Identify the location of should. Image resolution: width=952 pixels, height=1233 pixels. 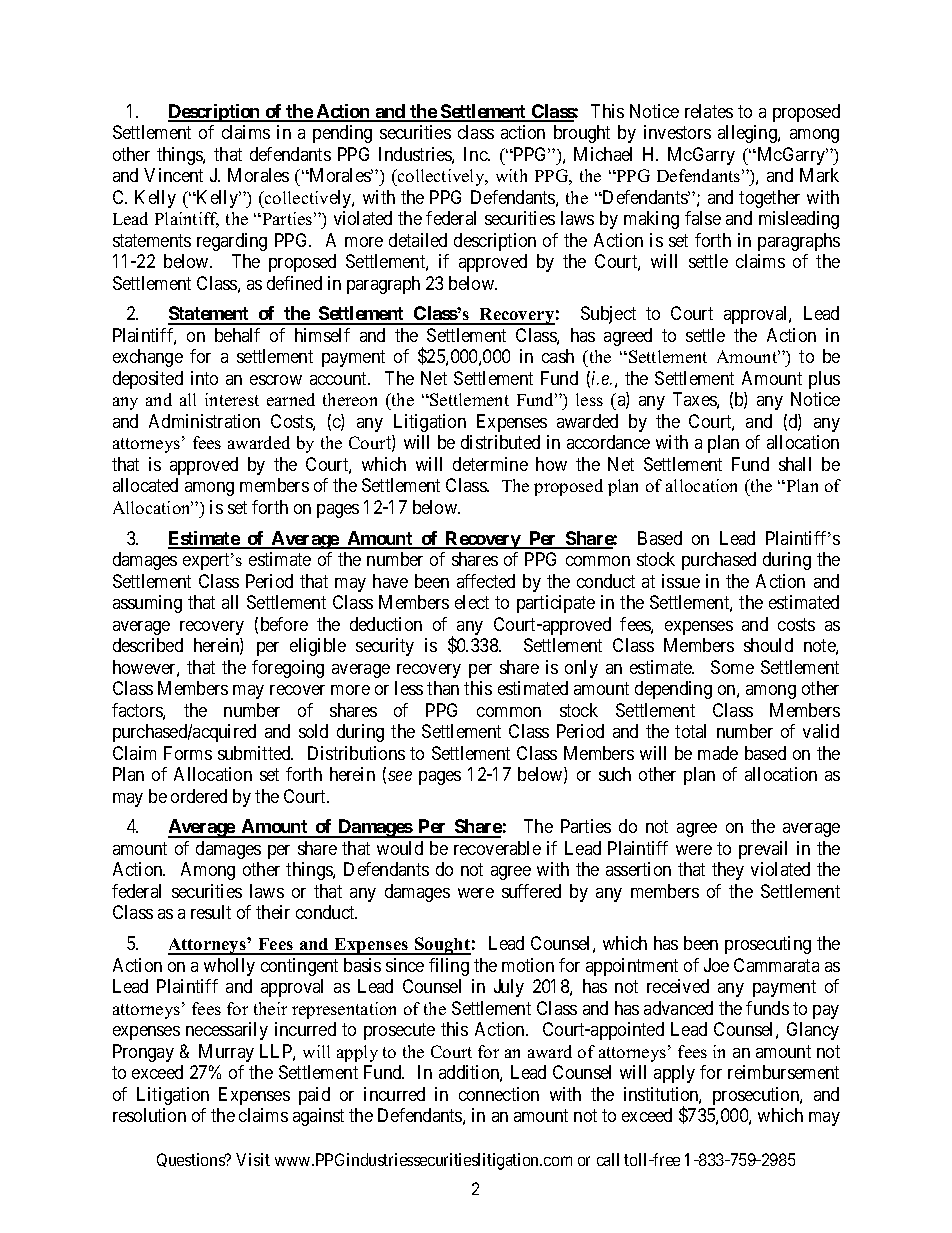
(768, 645).
